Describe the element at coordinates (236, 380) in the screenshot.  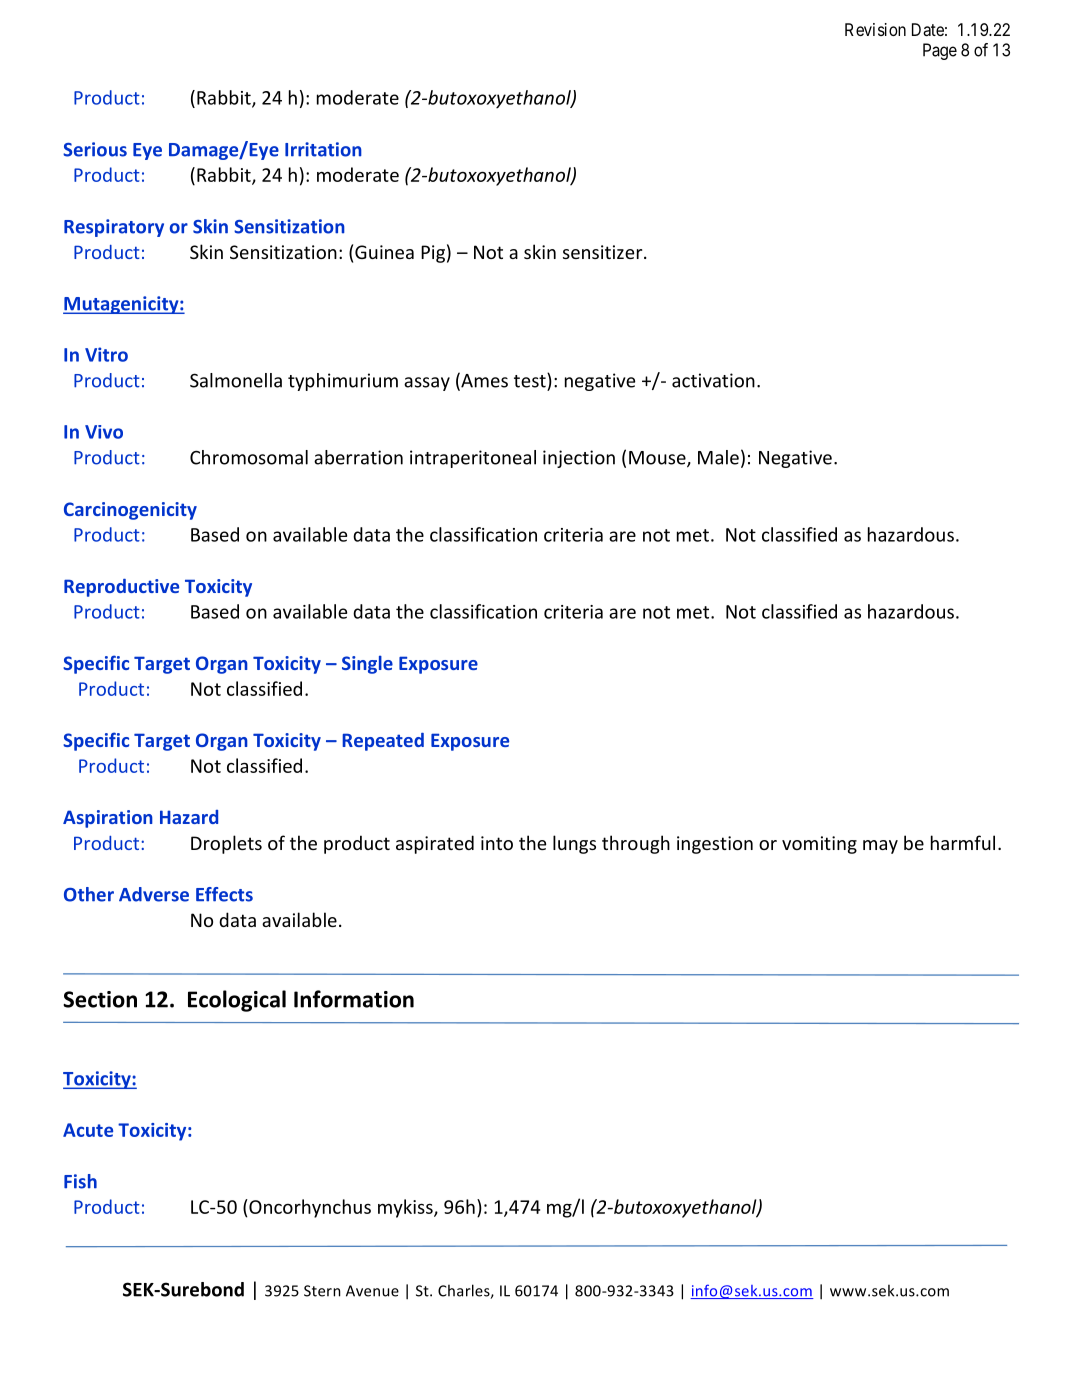
I see `Salmonella` at that location.
